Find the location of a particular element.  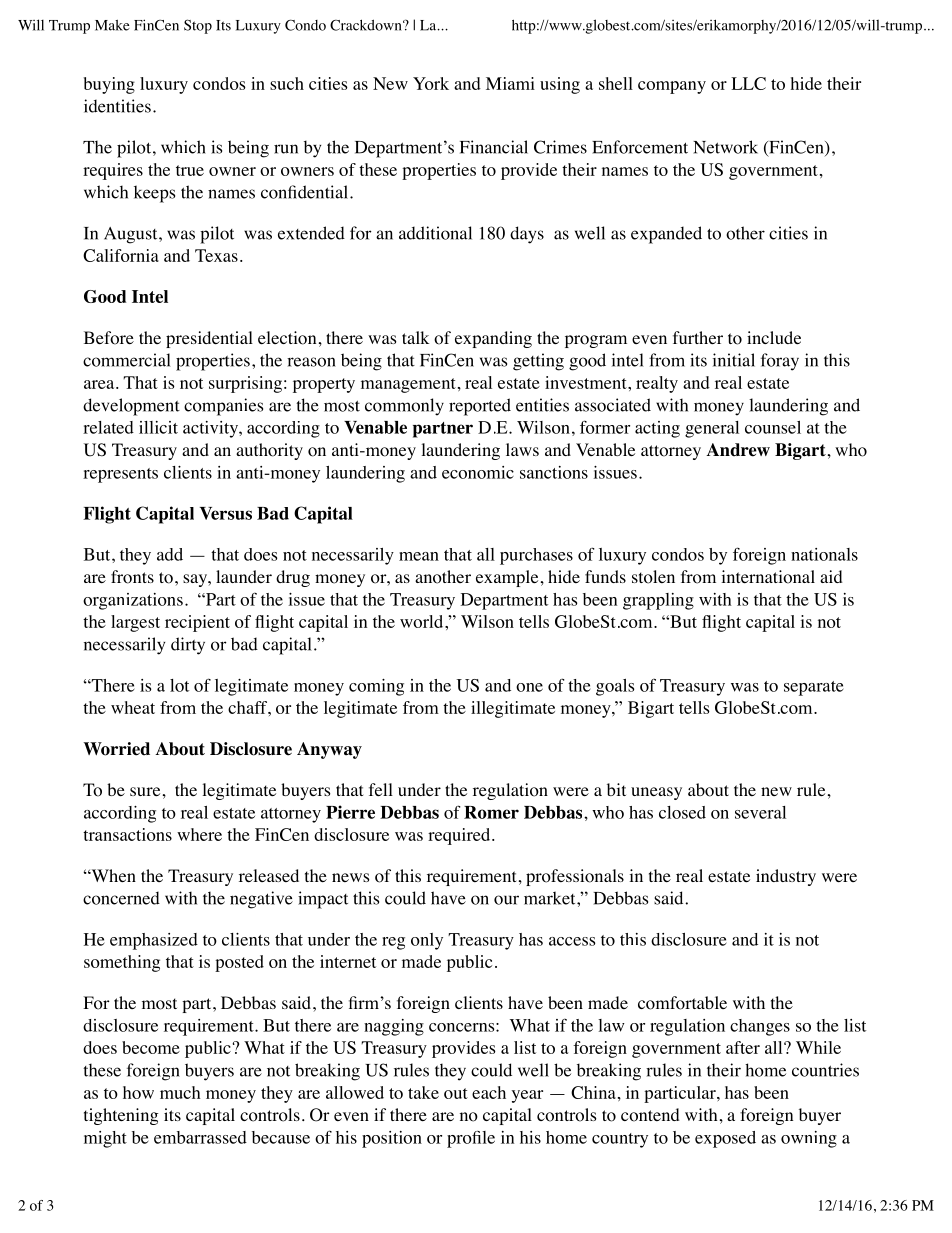

international is located at coordinates (768, 577).
